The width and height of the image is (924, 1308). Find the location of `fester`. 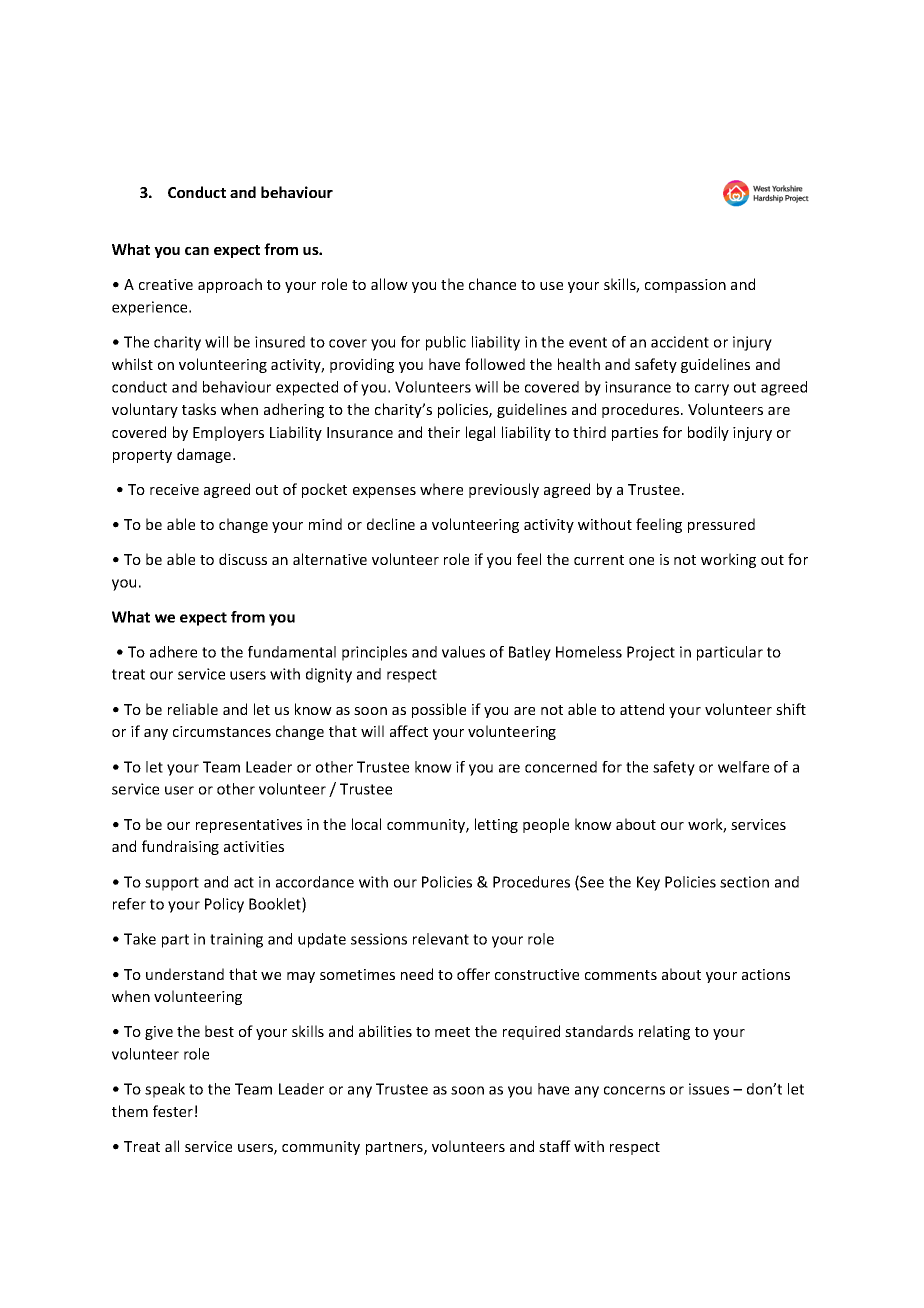

fester is located at coordinates (173, 1111).
